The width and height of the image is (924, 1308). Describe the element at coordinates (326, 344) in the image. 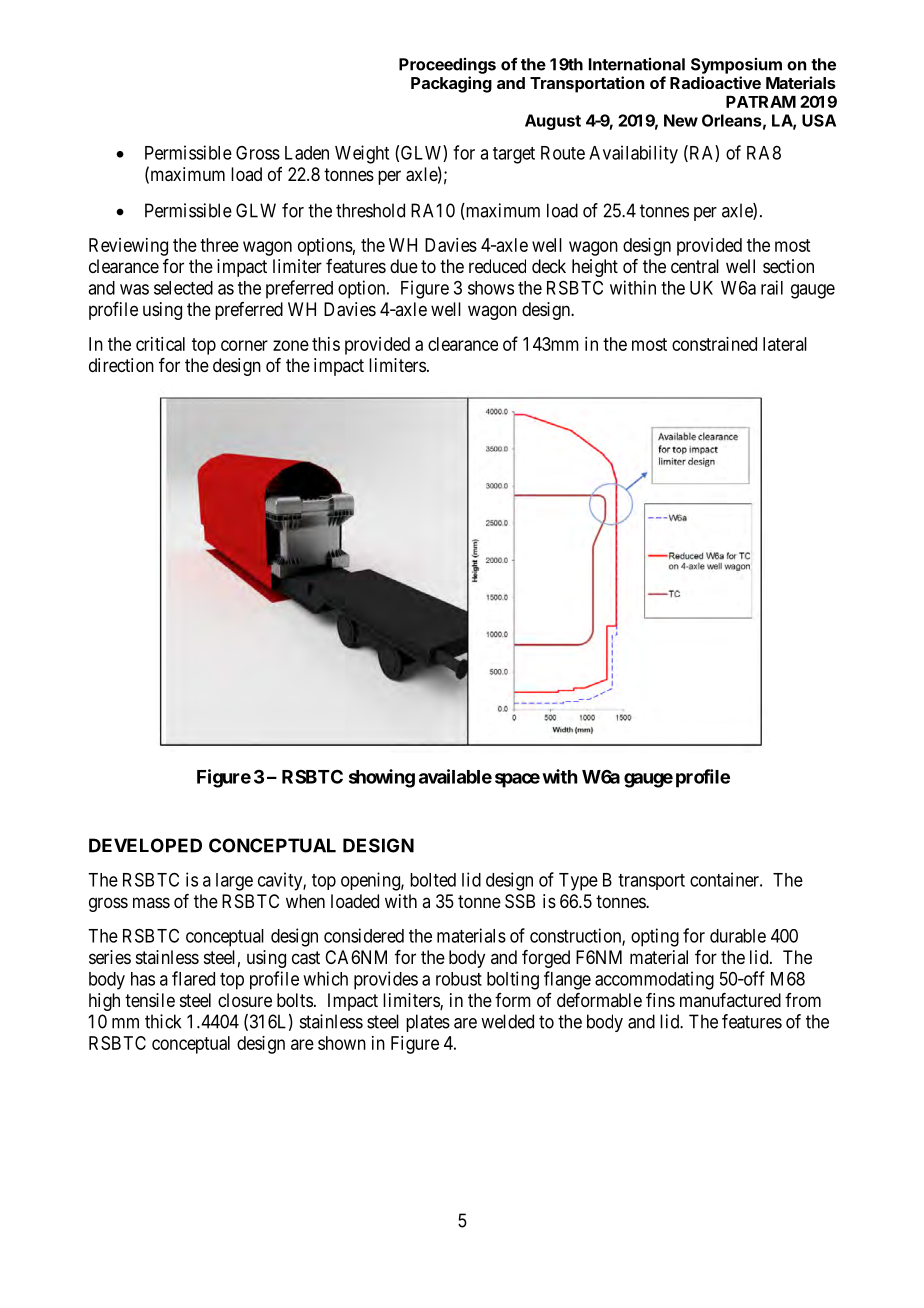

I see `this` at that location.
